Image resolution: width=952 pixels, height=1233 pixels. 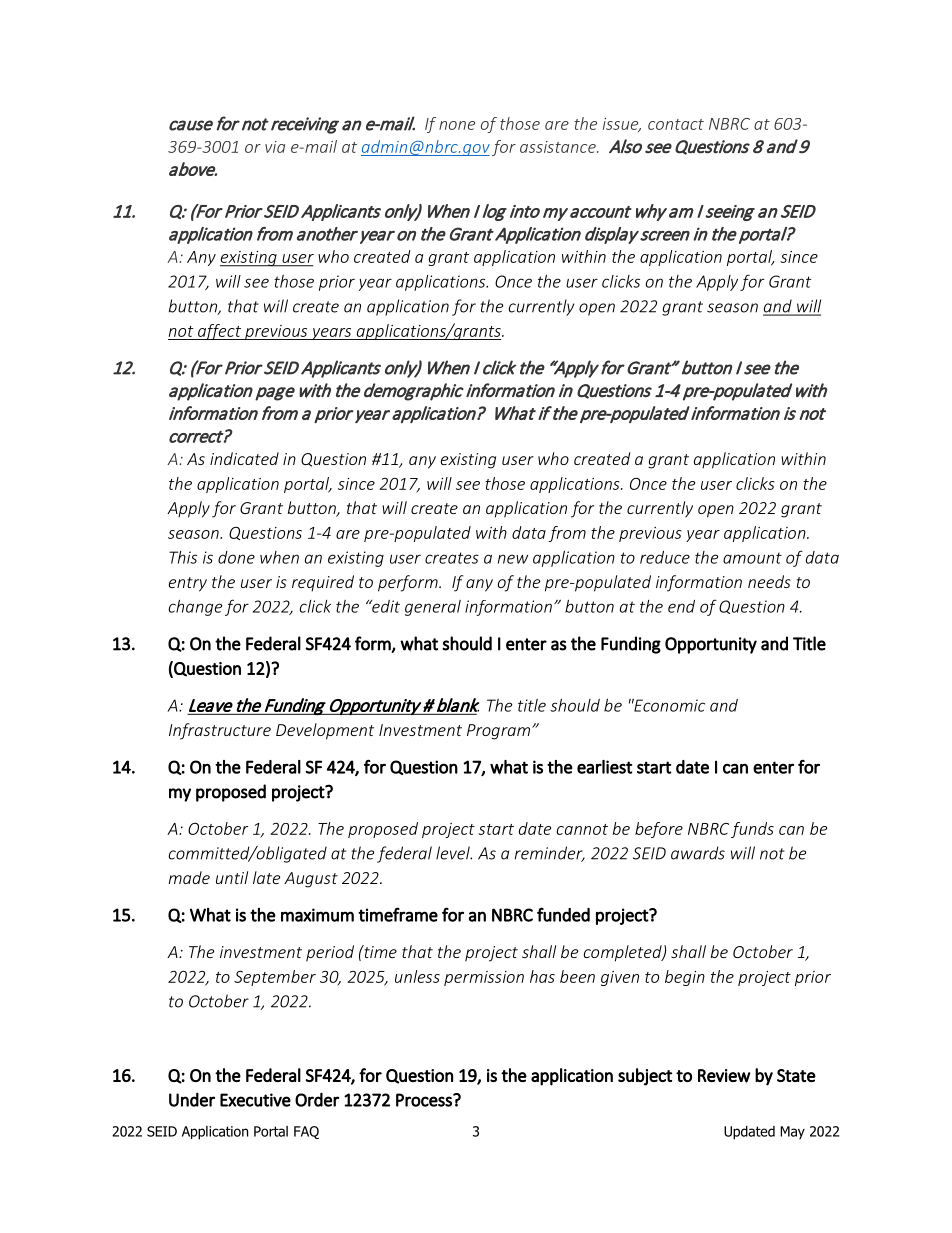 I want to click on indicated, so click(x=244, y=458).
